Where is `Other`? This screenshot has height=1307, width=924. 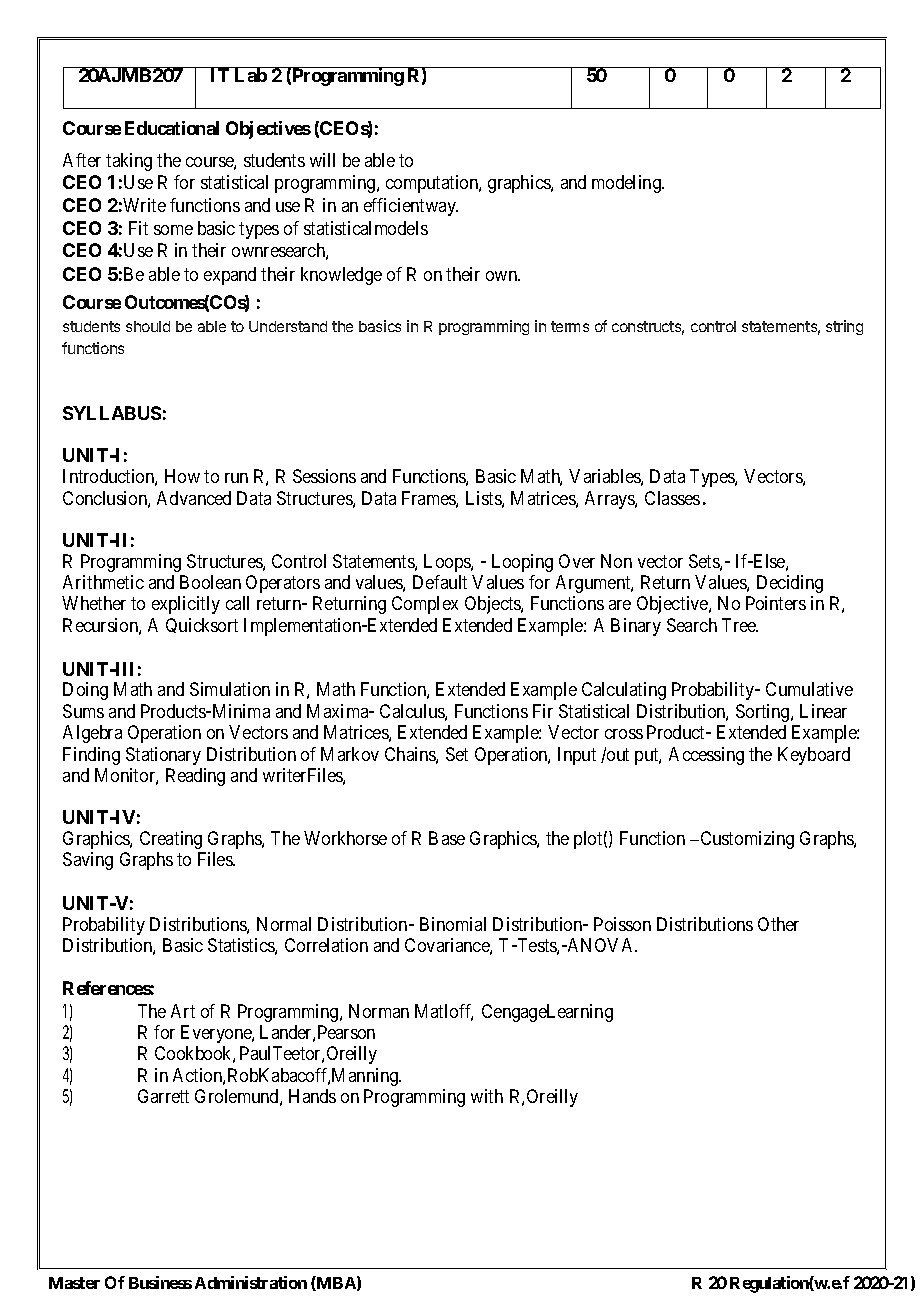
Other is located at coordinates (778, 924).
